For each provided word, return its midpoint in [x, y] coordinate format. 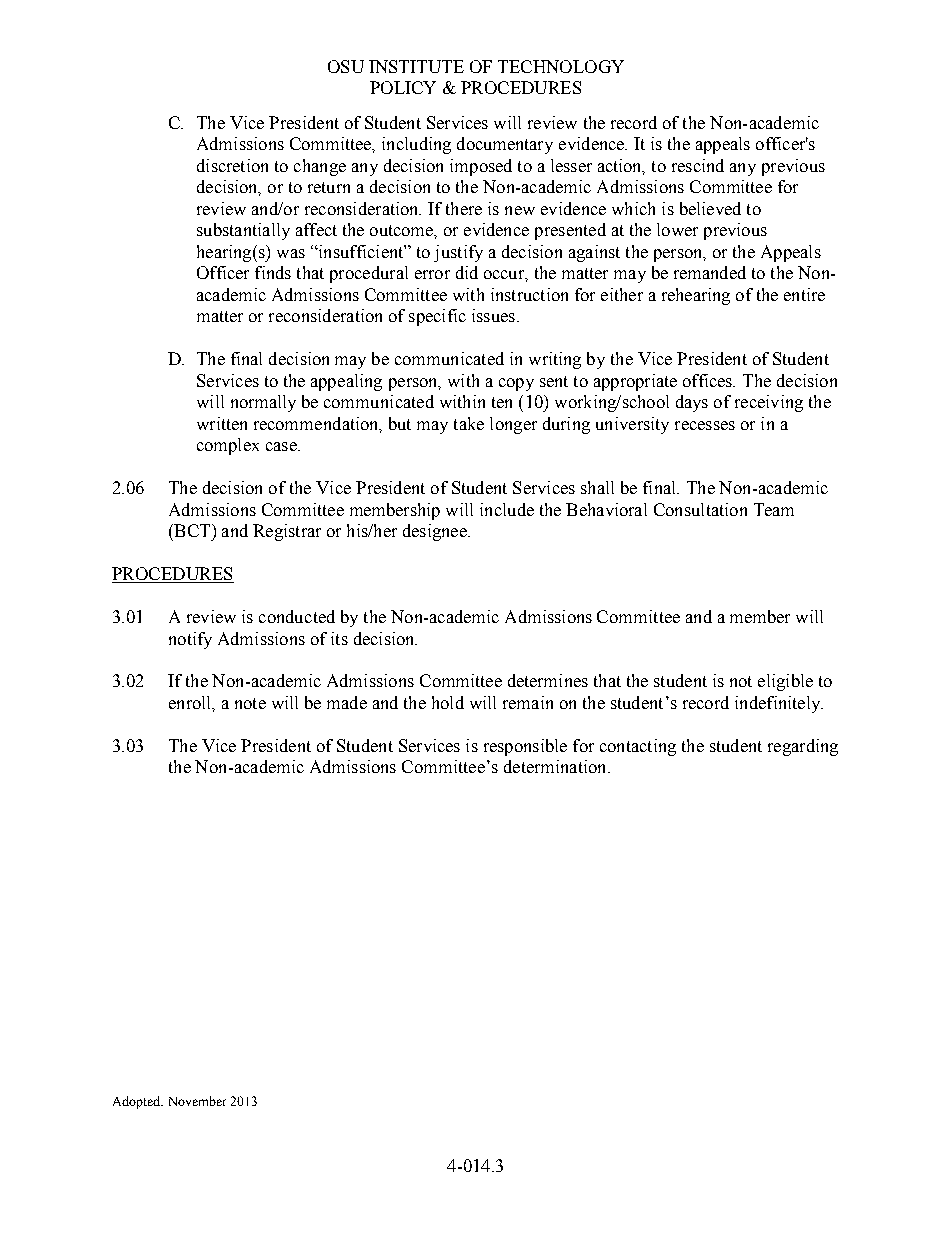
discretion [232, 165]
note [250, 703]
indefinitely [779, 704]
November [197, 1101]
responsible [525, 747]
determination [556, 766]
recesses [705, 425]
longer [513, 425]
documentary [505, 145]
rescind [698, 165]
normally [263, 403]
